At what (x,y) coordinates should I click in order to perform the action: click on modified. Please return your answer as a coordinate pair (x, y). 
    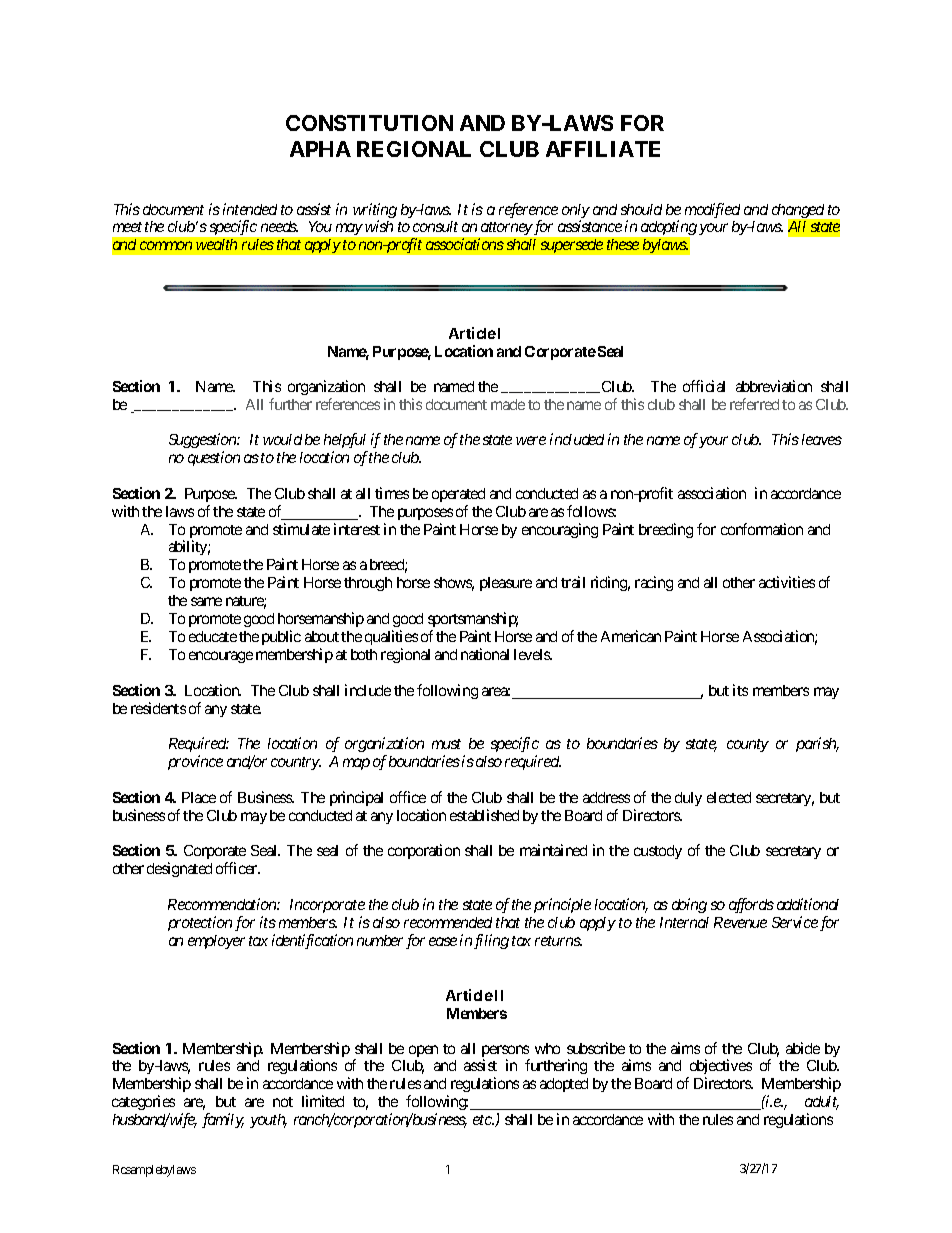
    Looking at the image, I should click on (712, 210).
